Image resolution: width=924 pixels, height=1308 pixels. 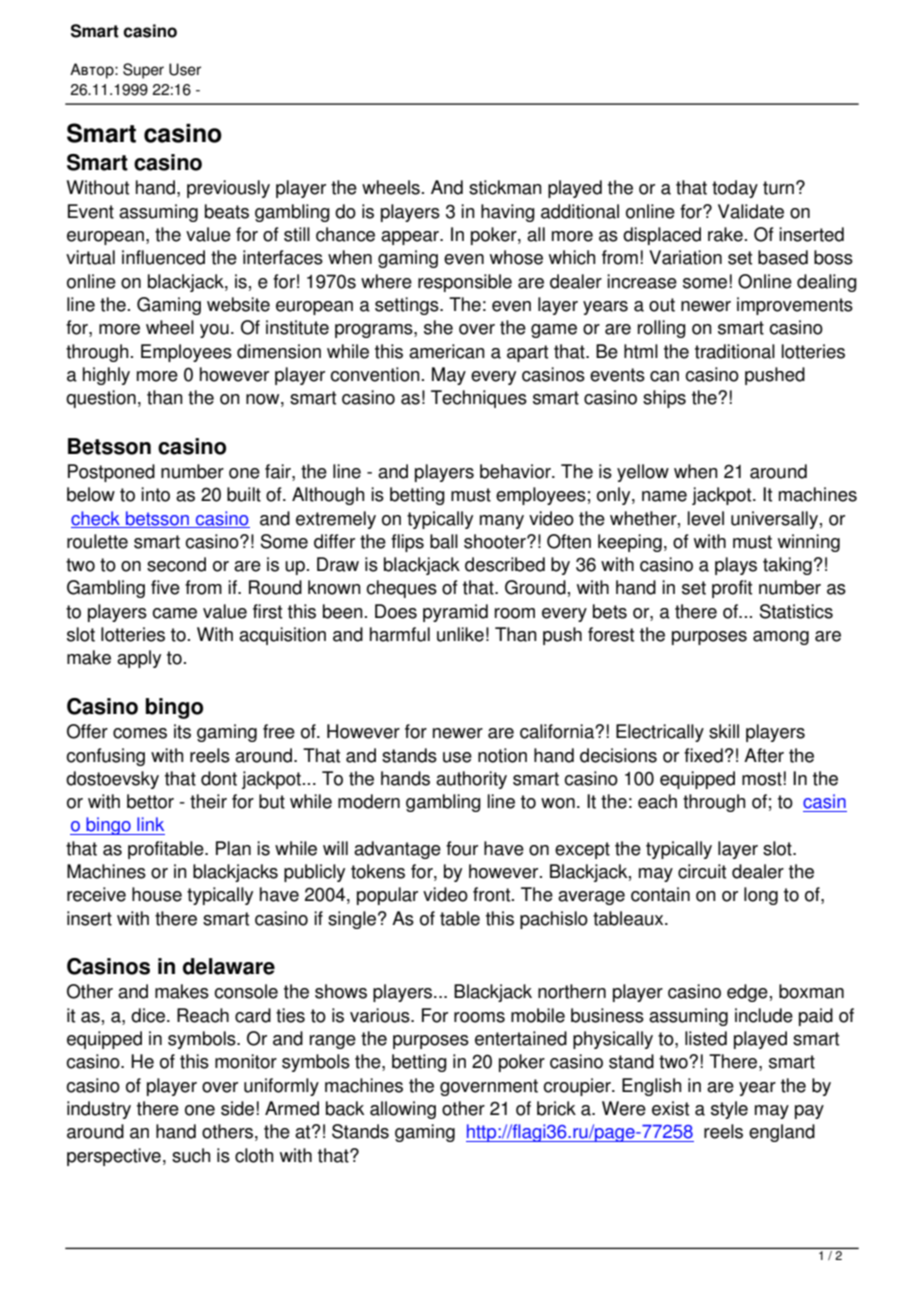 I want to click on today, so click(x=735, y=189).
